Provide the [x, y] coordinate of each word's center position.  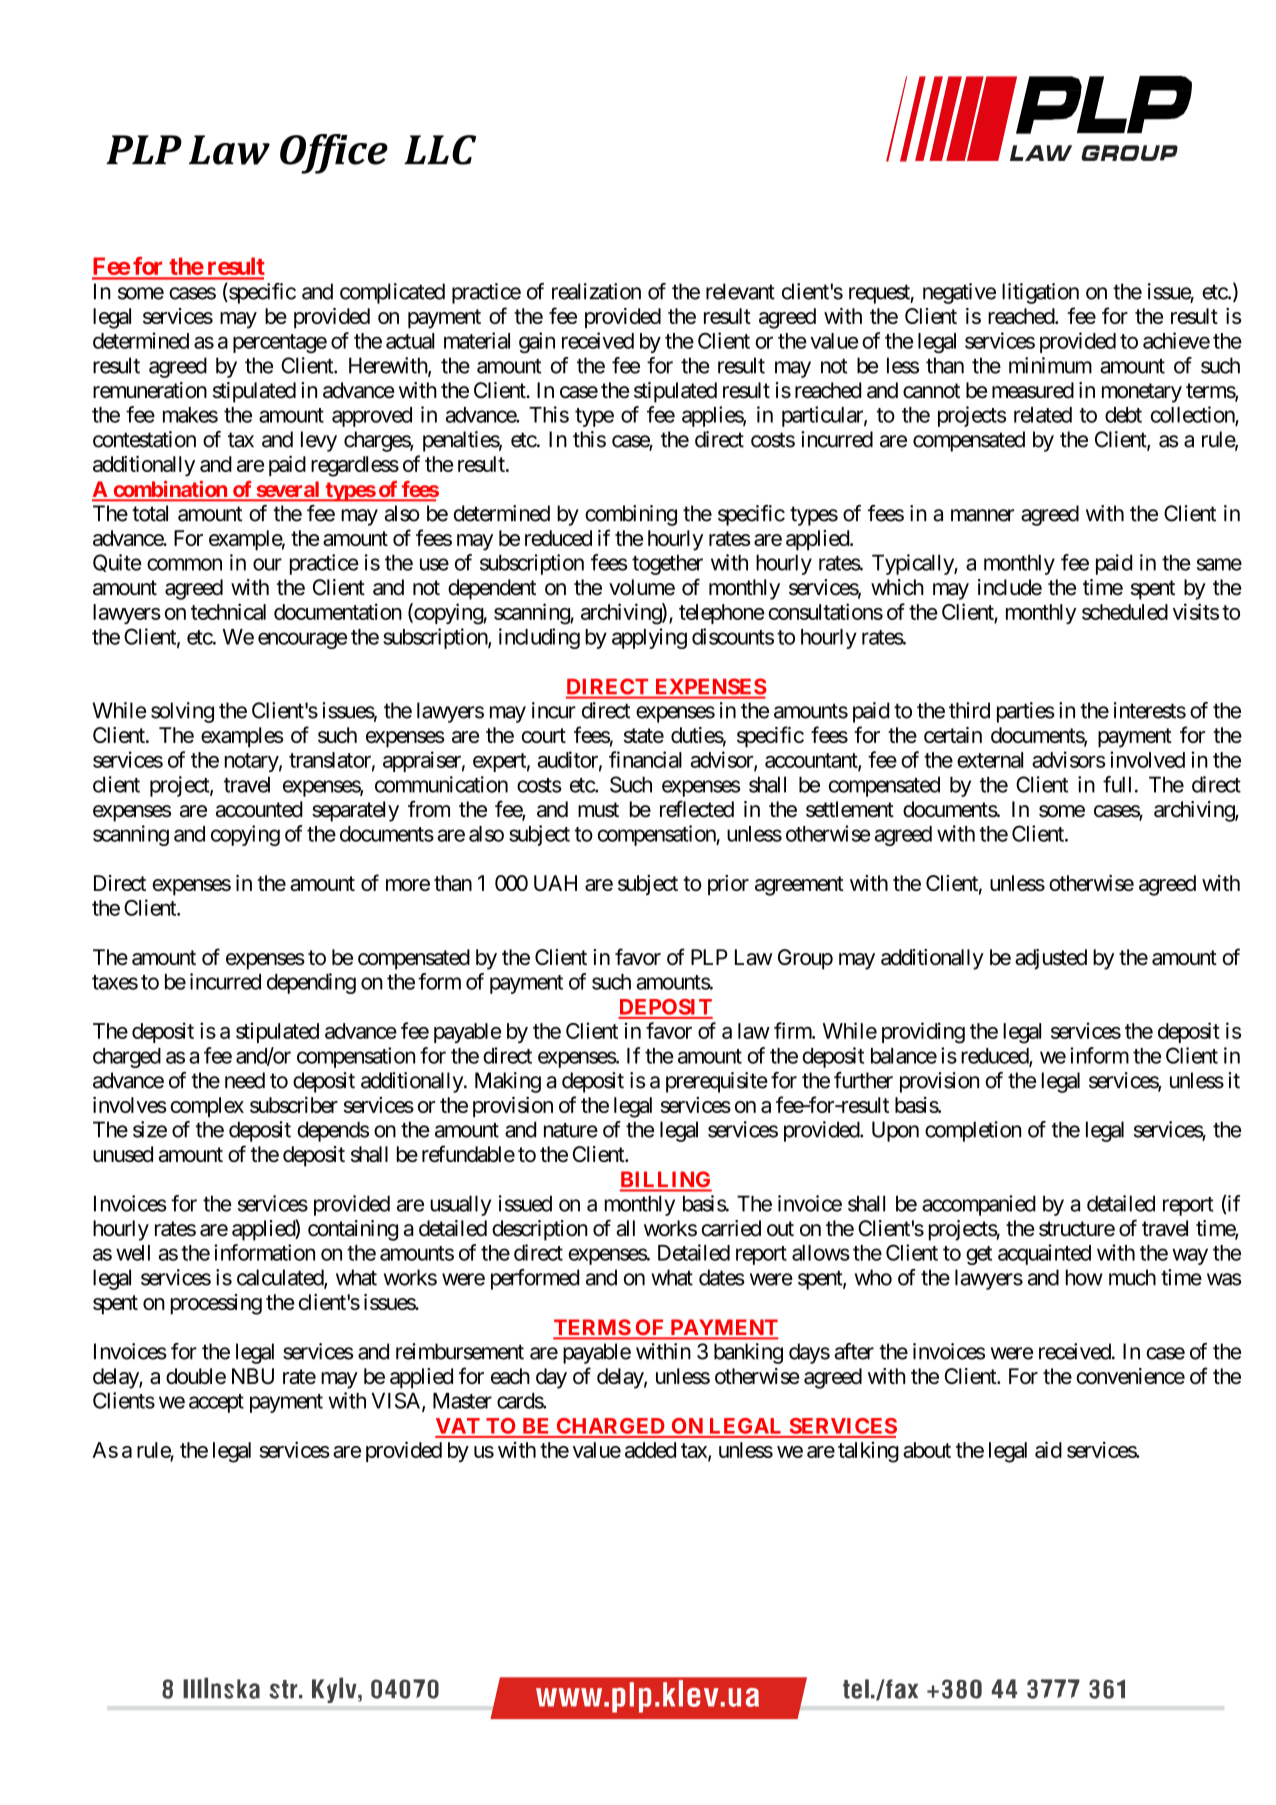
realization [596, 291]
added [650, 1450]
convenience [1130, 1376]
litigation [1040, 293]
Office [334, 154]
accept [216, 1403]
